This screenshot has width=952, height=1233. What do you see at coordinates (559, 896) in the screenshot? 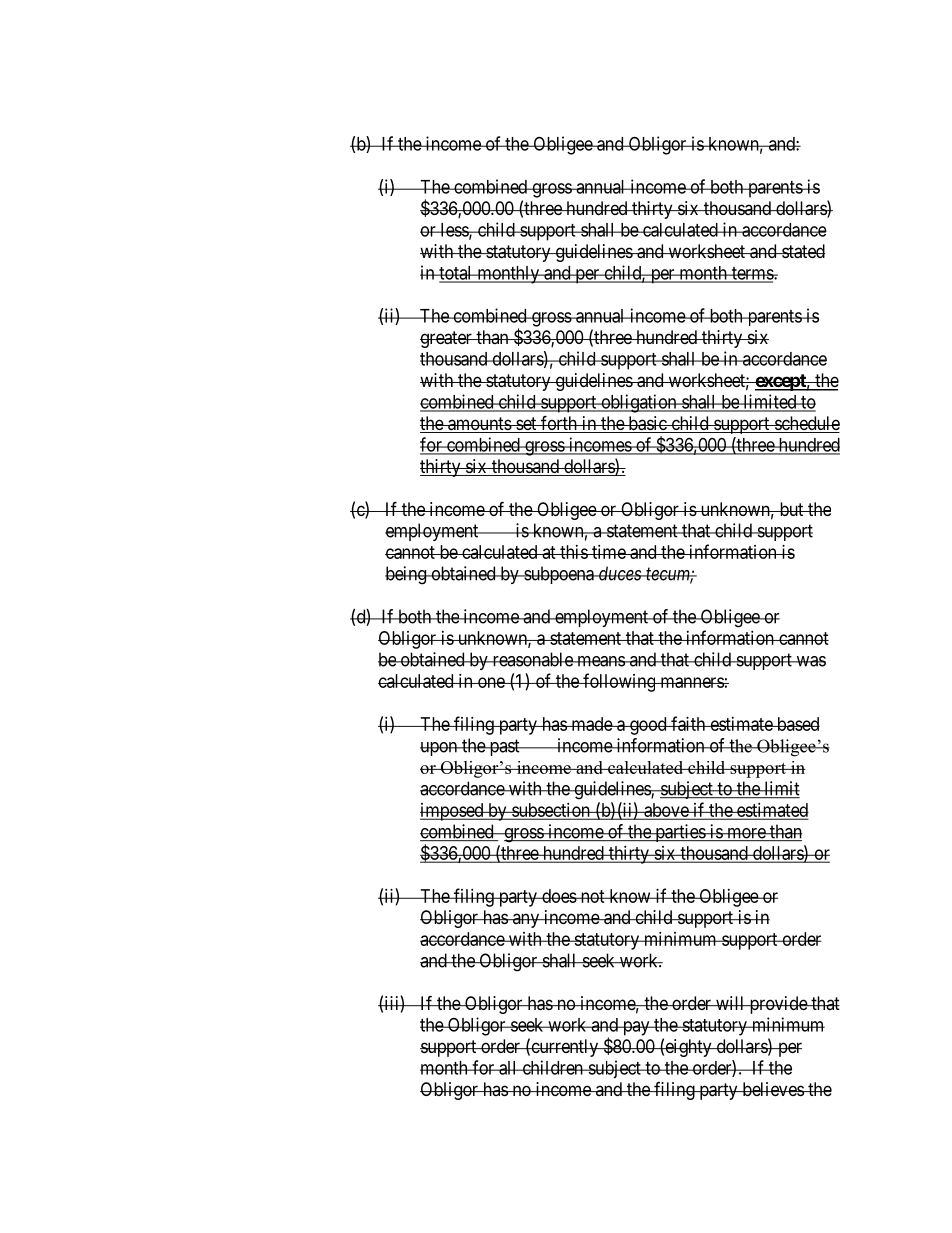
I see `does` at bounding box center [559, 896].
